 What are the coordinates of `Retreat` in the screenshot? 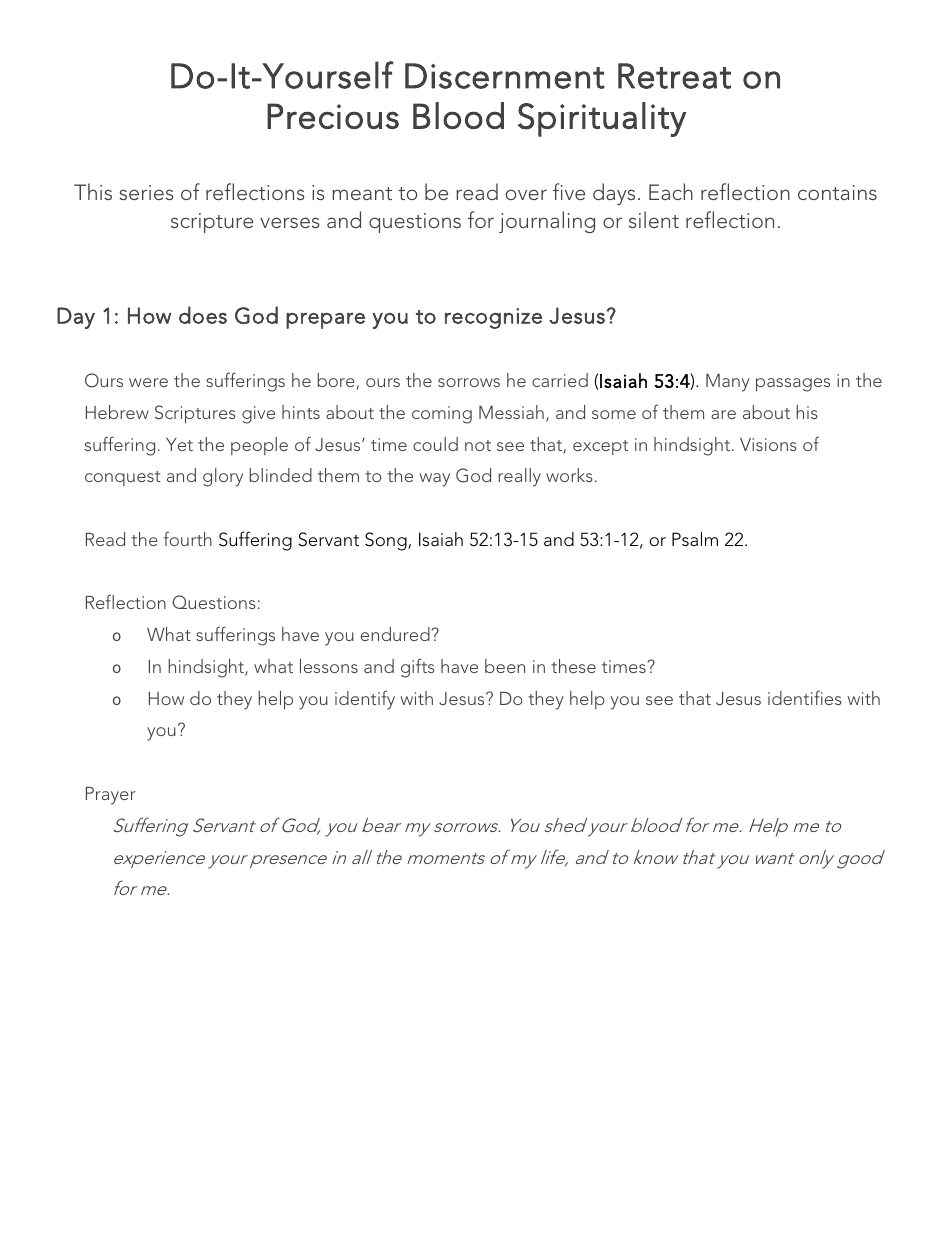 It's located at (674, 76).
